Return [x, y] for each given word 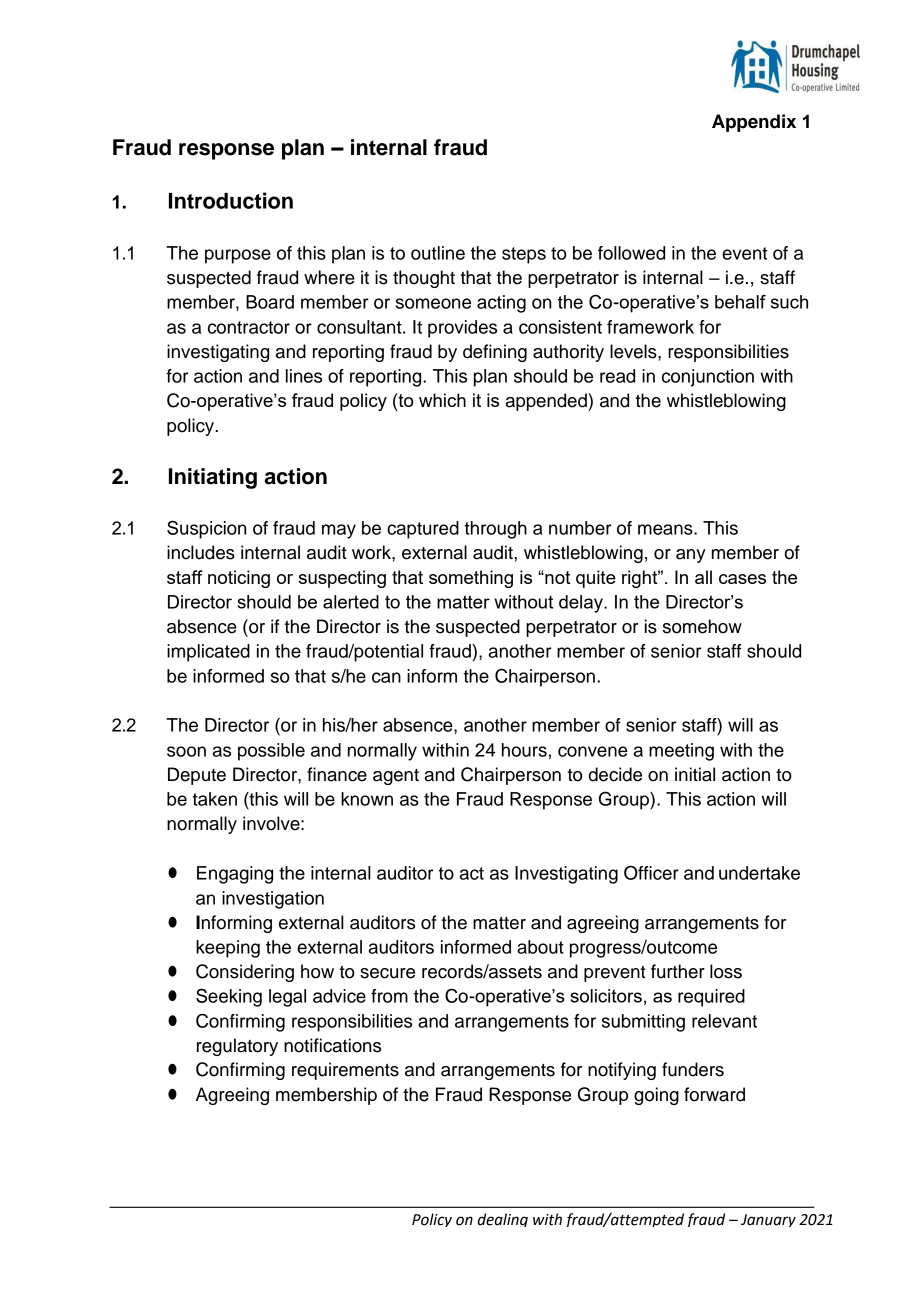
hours [524, 750]
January [768, 1220]
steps [524, 255]
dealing [503, 1220]
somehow [702, 626]
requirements [345, 1071]
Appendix [754, 123]
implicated [208, 653]
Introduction [231, 200]
